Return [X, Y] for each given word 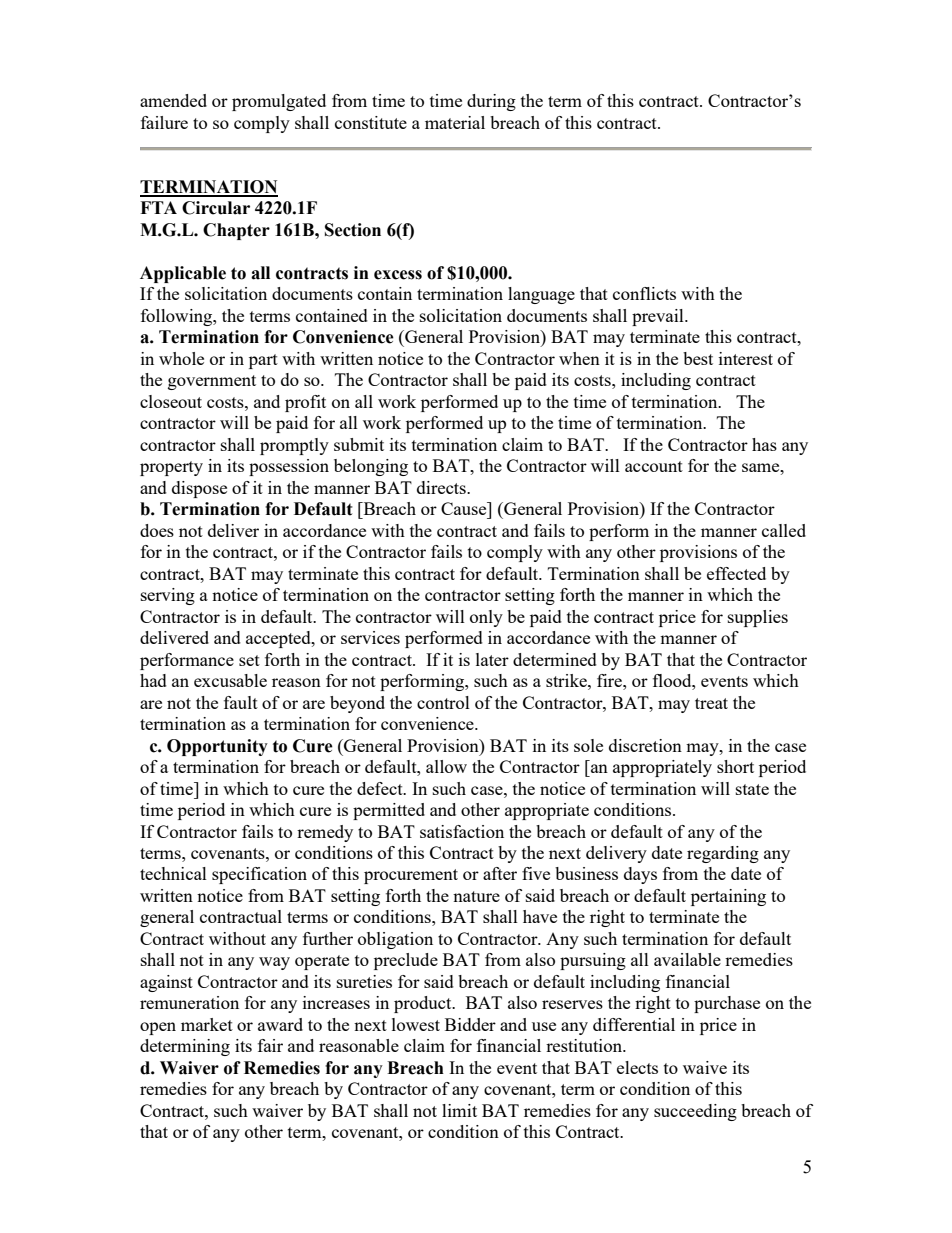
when [579, 358]
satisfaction [462, 831]
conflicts [644, 293]
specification [259, 875]
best [698, 358]
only [486, 618]
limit [459, 1110]
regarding [723, 854]
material [455, 122]
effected [736, 573]
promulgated [279, 102]
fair [270, 1045]
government [212, 382]
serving [168, 596]
